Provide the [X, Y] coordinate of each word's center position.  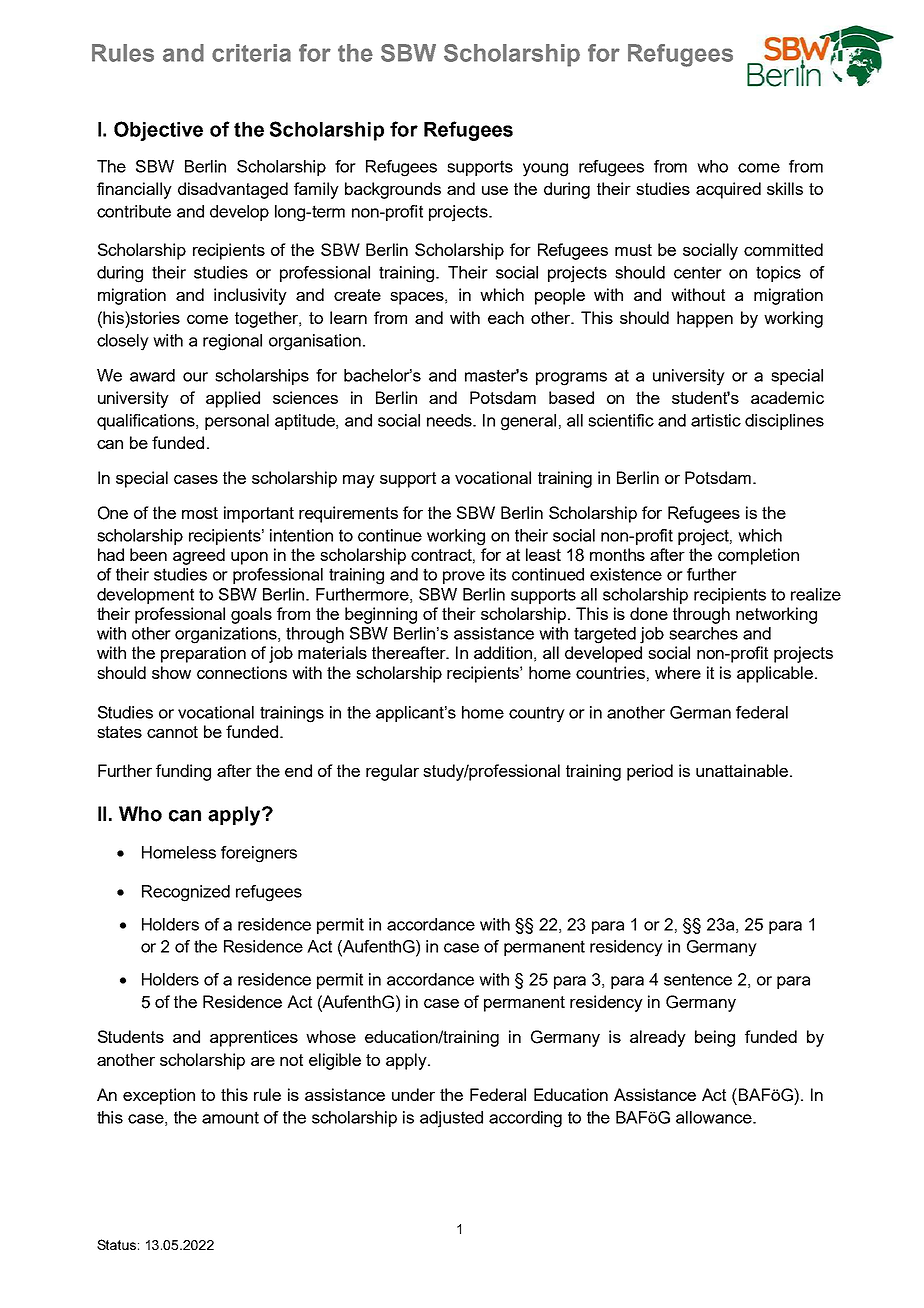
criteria [251, 53]
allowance [715, 1117]
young [545, 170]
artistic [716, 420]
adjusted [451, 1119]
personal [237, 422]
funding [183, 772]
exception [159, 1096]
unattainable [743, 770]
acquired [728, 190]
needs [450, 420]
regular [392, 772]
